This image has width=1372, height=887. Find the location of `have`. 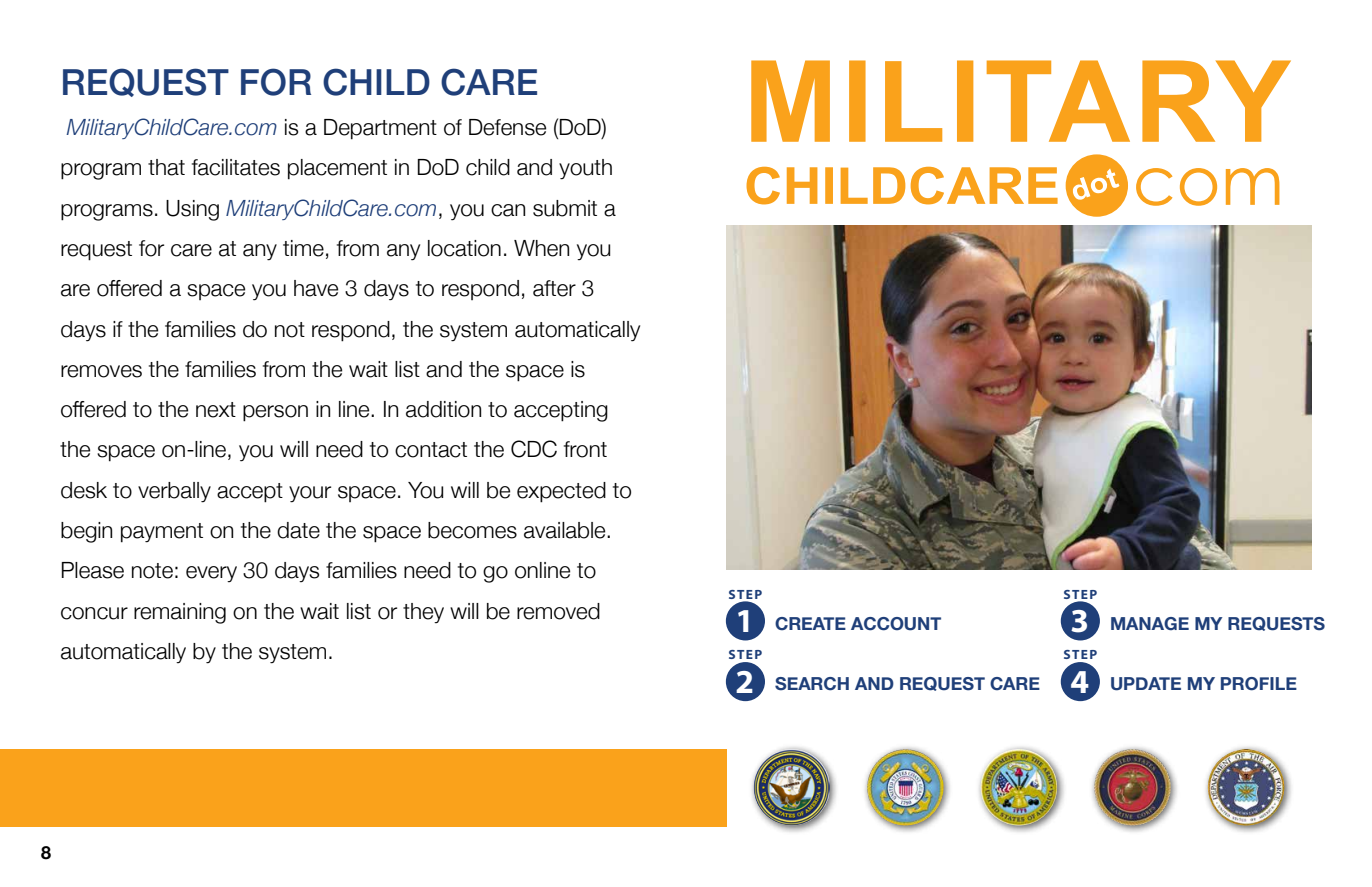

have is located at coordinates (316, 288).
